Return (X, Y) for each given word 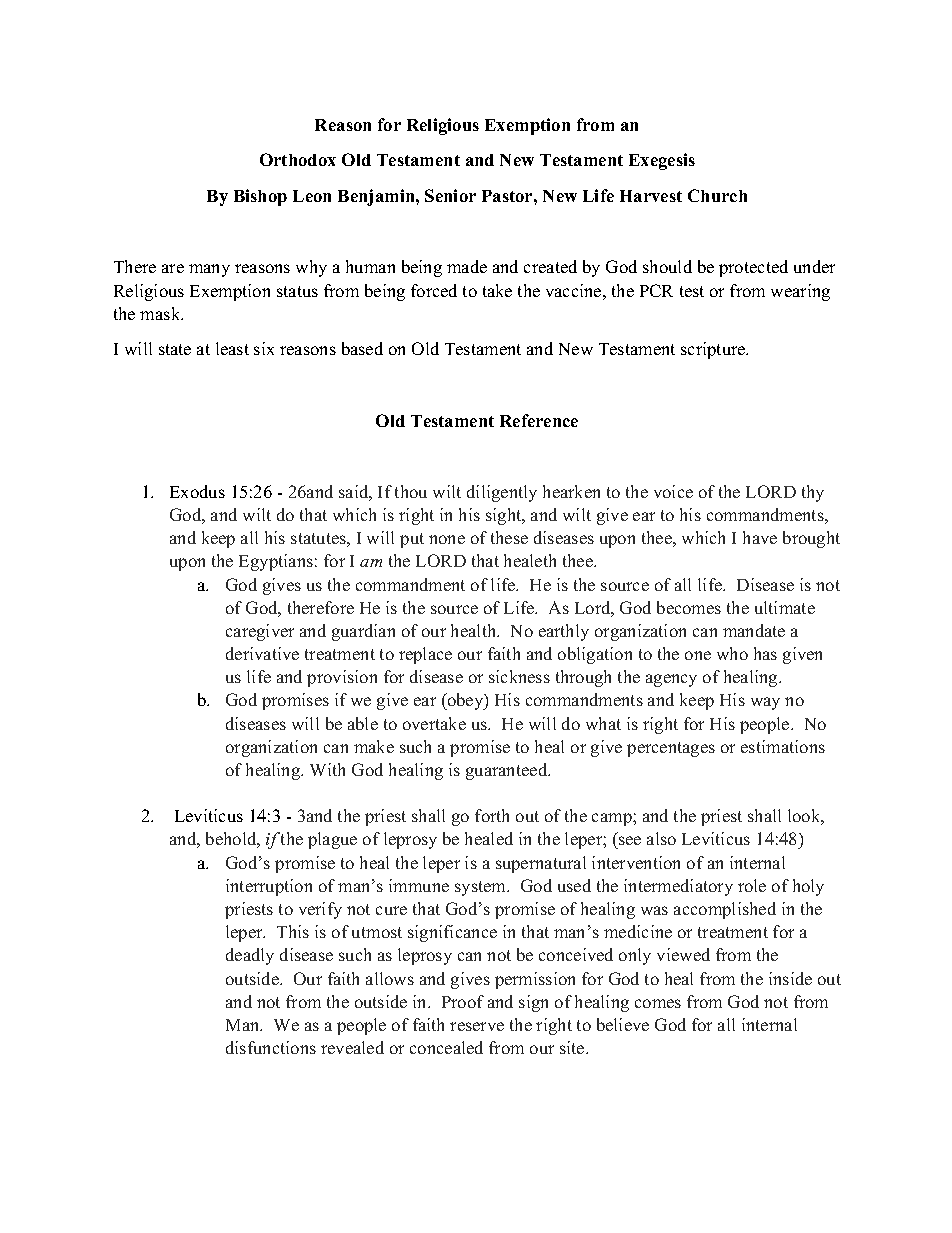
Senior (450, 195)
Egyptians (276, 562)
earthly (564, 632)
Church (717, 195)
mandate (754, 630)
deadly (250, 956)
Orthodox (298, 159)
